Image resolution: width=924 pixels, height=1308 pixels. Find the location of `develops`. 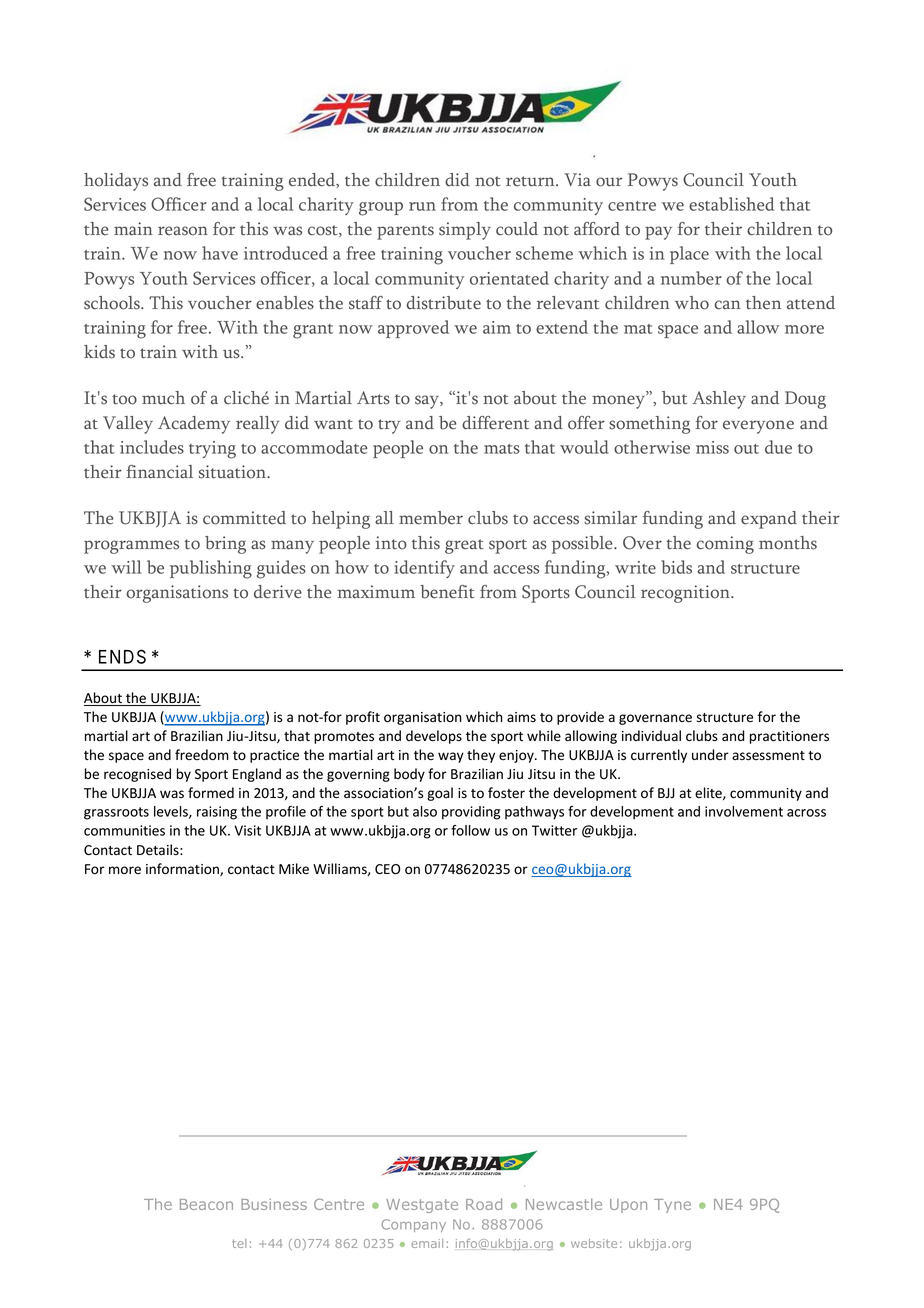

develops is located at coordinates (434, 737).
